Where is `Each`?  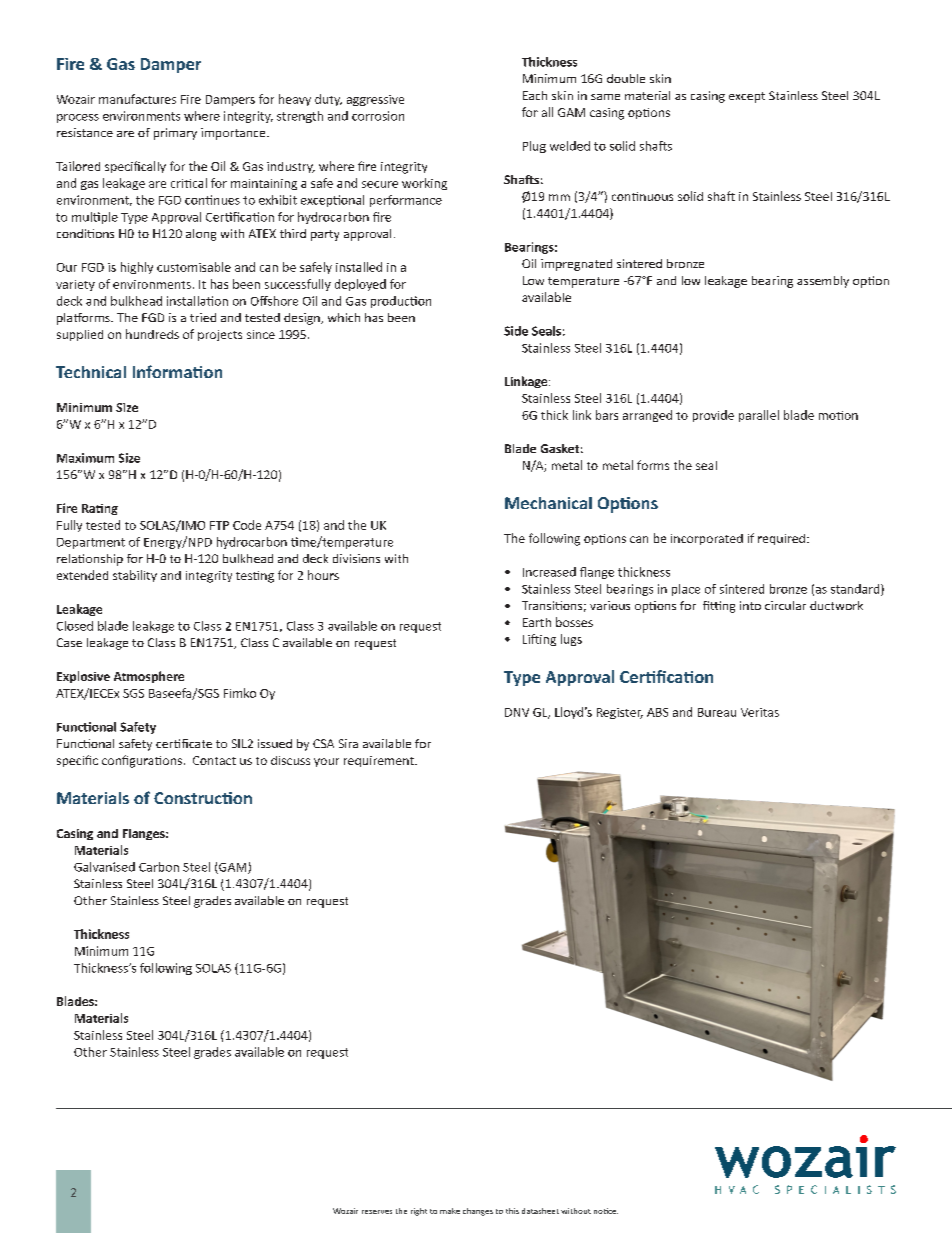 Each is located at coordinates (535, 95).
